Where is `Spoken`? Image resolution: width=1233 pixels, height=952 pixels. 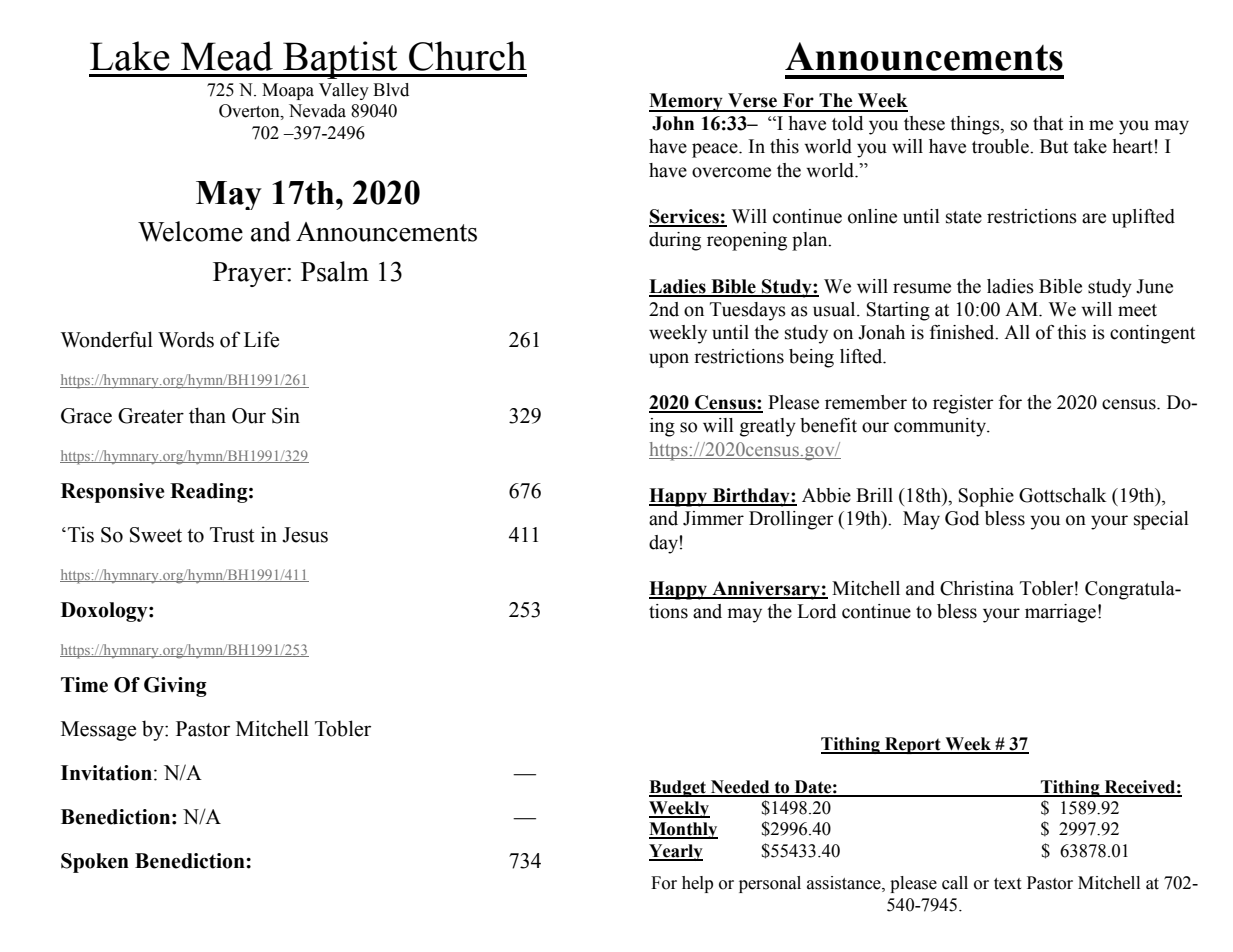
Spoken is located at coordinates (95, 863).
